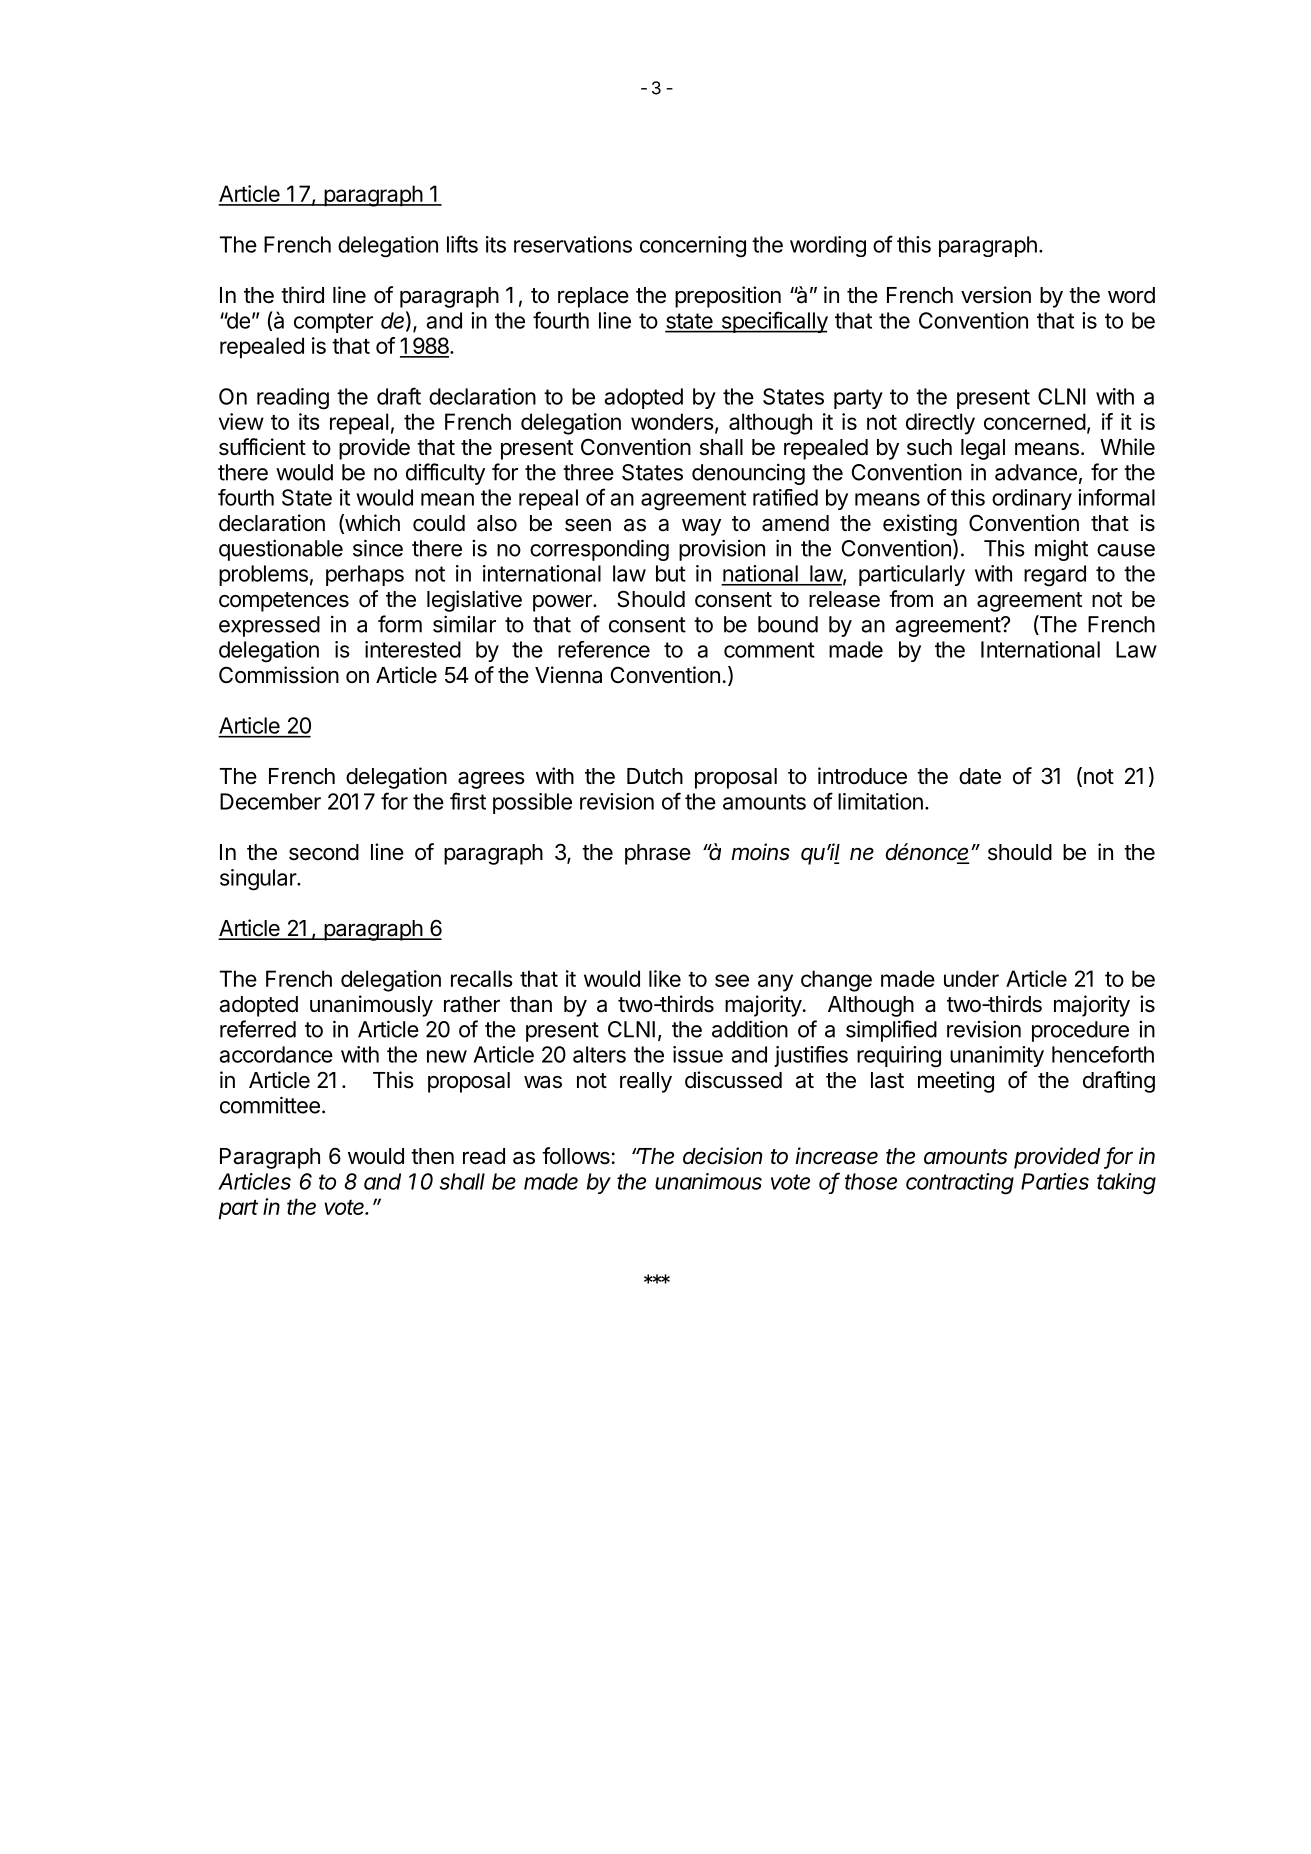 This document has width=1311, height=1854. Describe the element at coordinates (971, 978) in the document. I see `under` at that location.
